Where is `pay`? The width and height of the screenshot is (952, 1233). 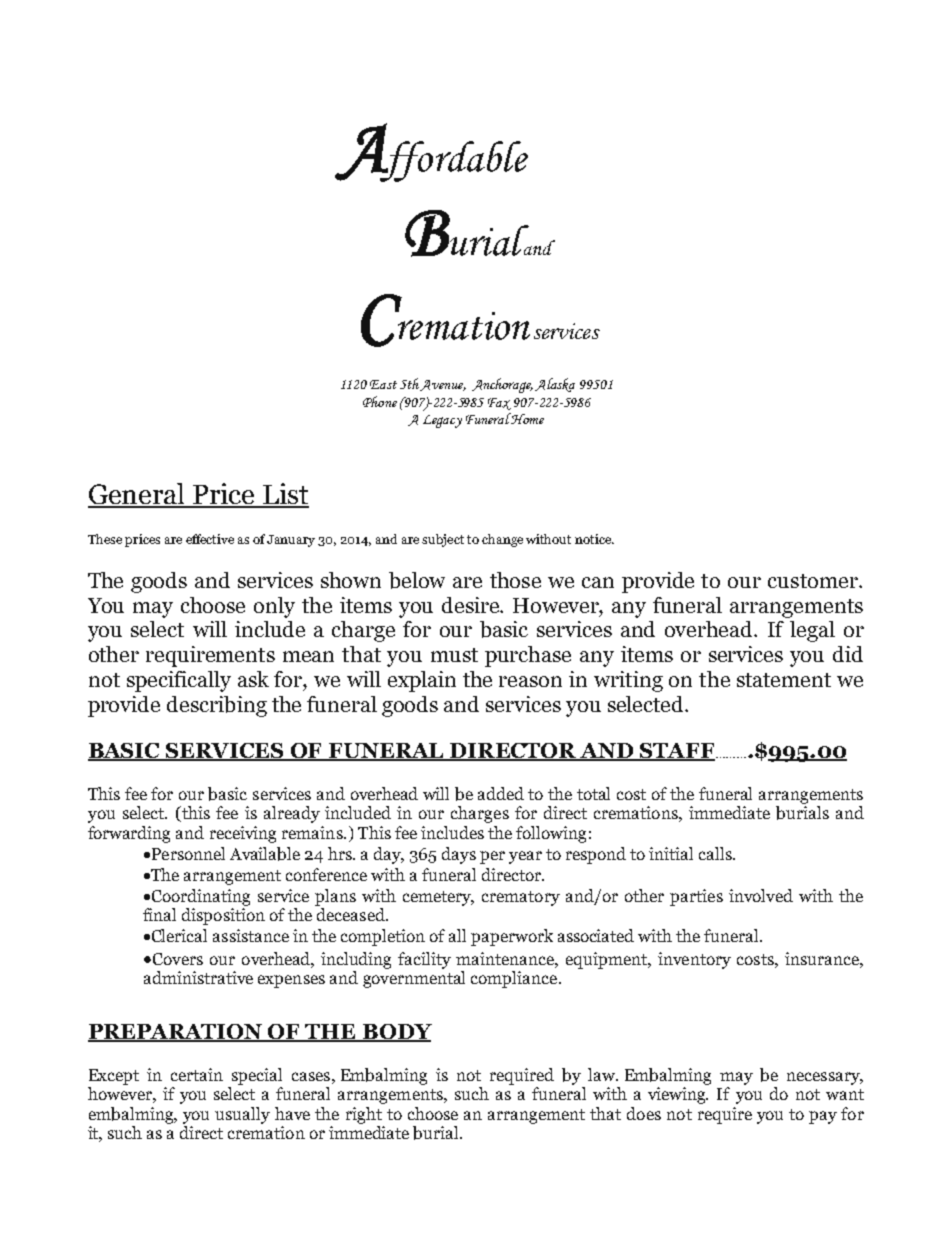
pay is located at coordinates (823, 1117).
